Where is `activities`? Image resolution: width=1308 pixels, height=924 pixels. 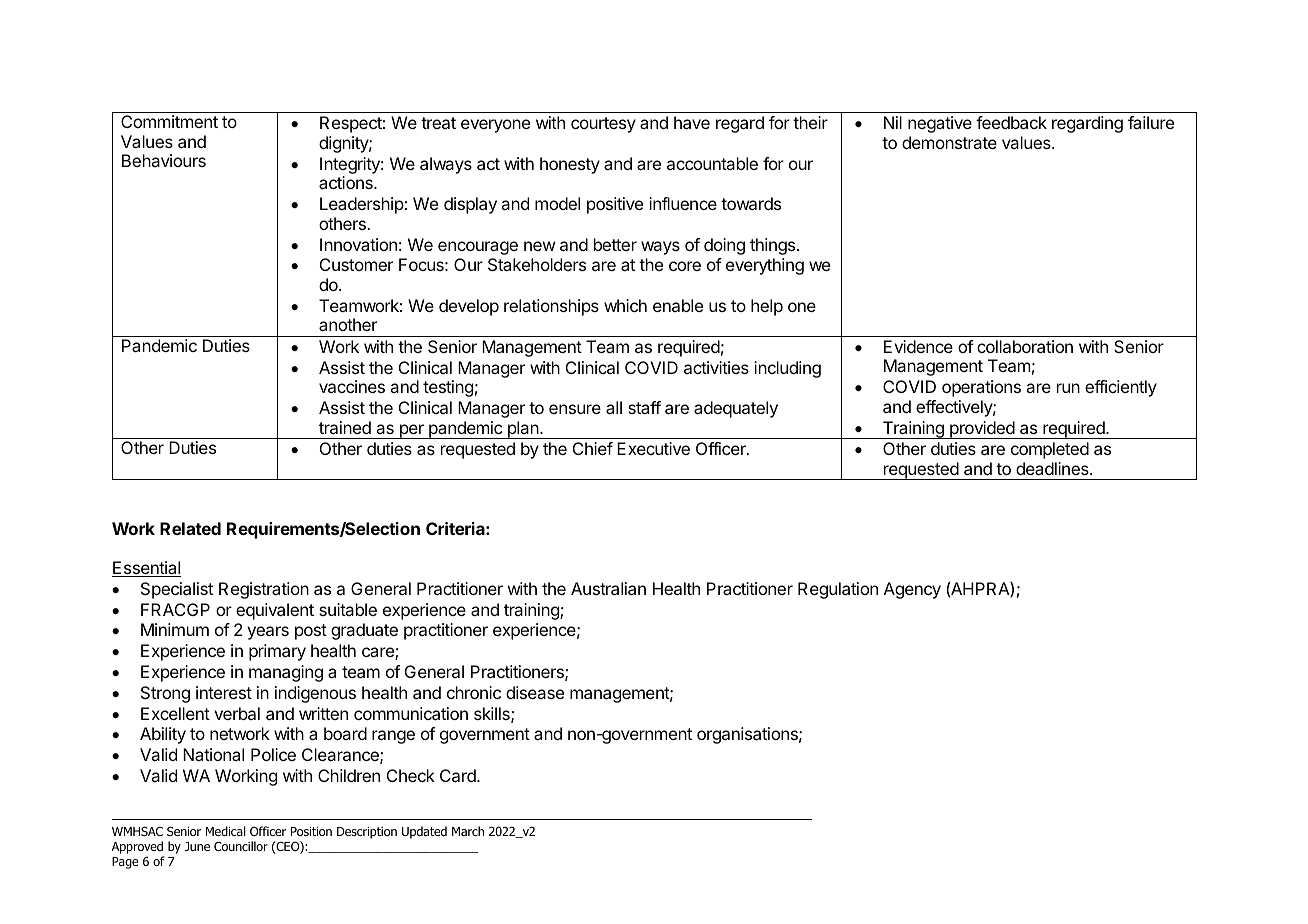 activities is located at coordinates (716, 367).
